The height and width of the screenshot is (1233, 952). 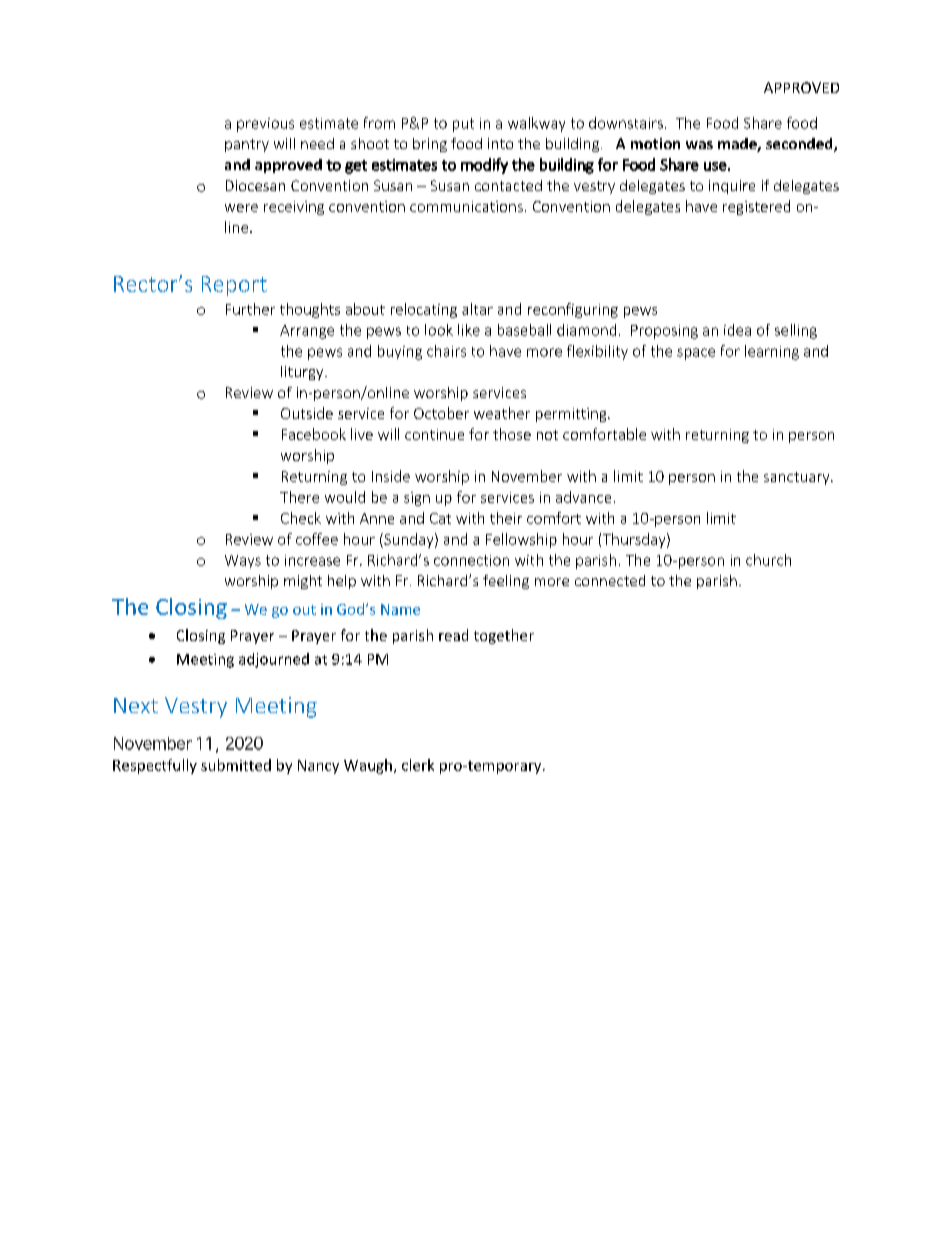 I want to click on was, so click(x=699, y=145).
